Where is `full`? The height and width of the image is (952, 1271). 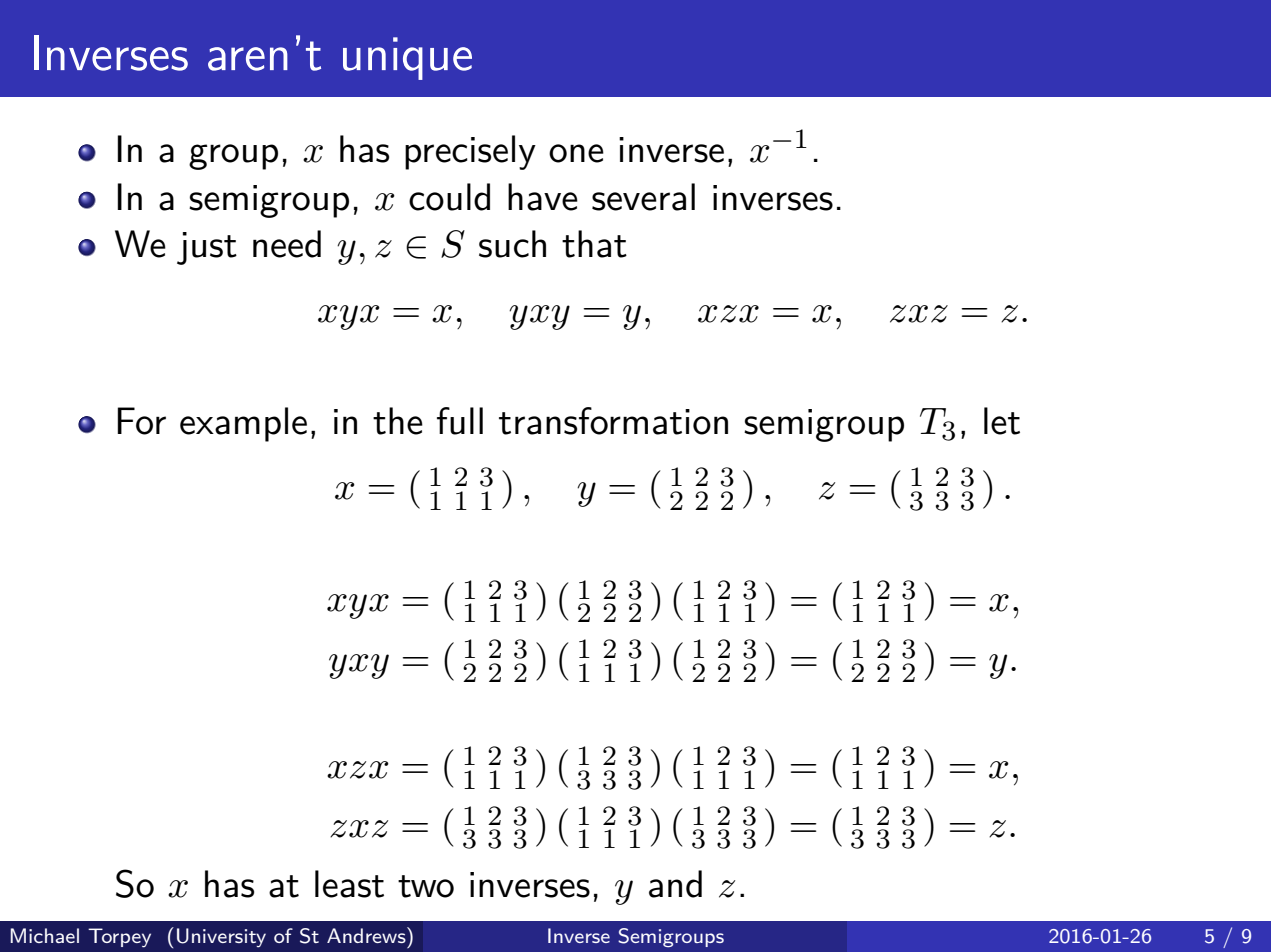 full is located at coordinates (460, 421).
